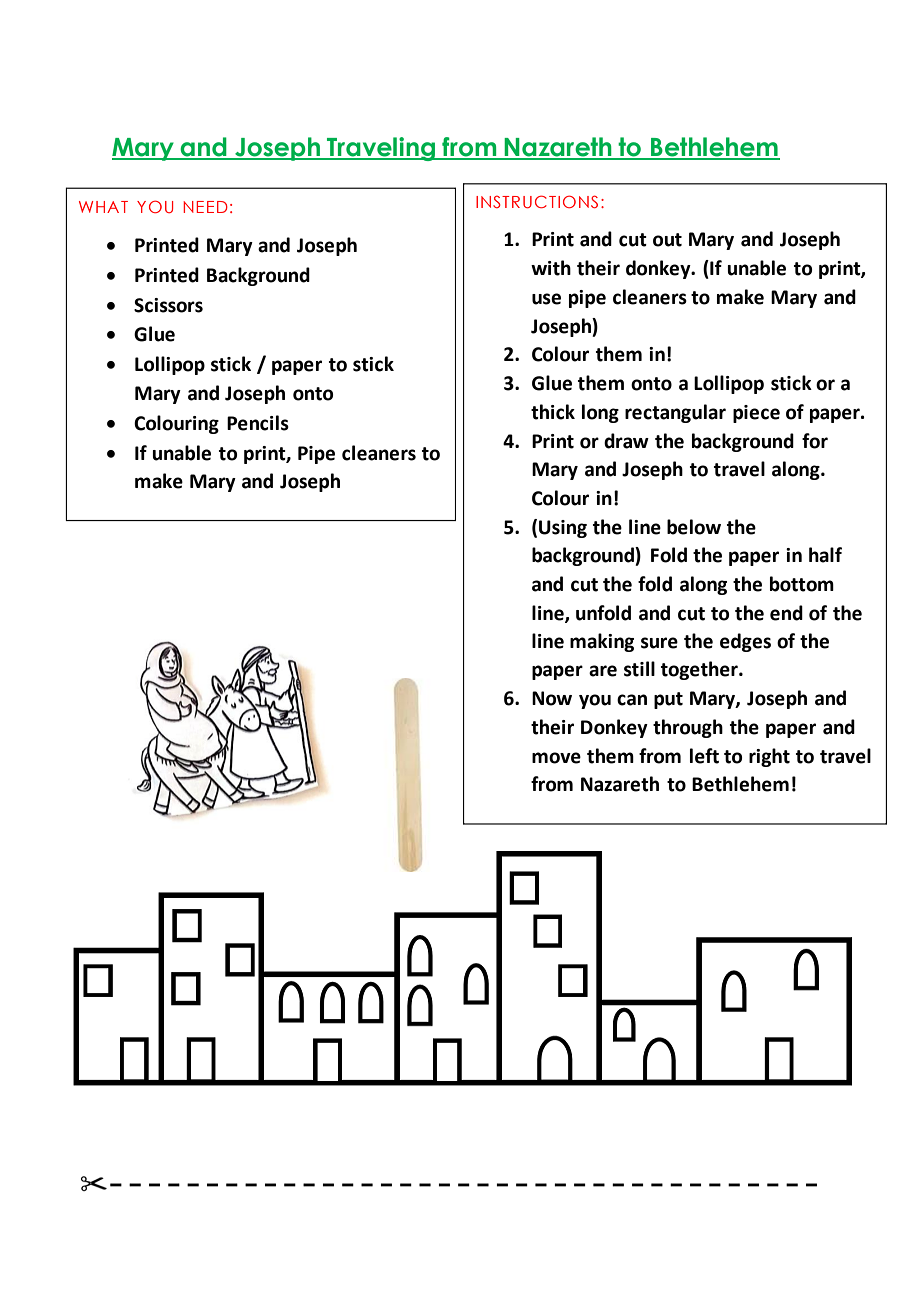 The image size is (924, 1308). I want to click on left, so click(704, 756).
